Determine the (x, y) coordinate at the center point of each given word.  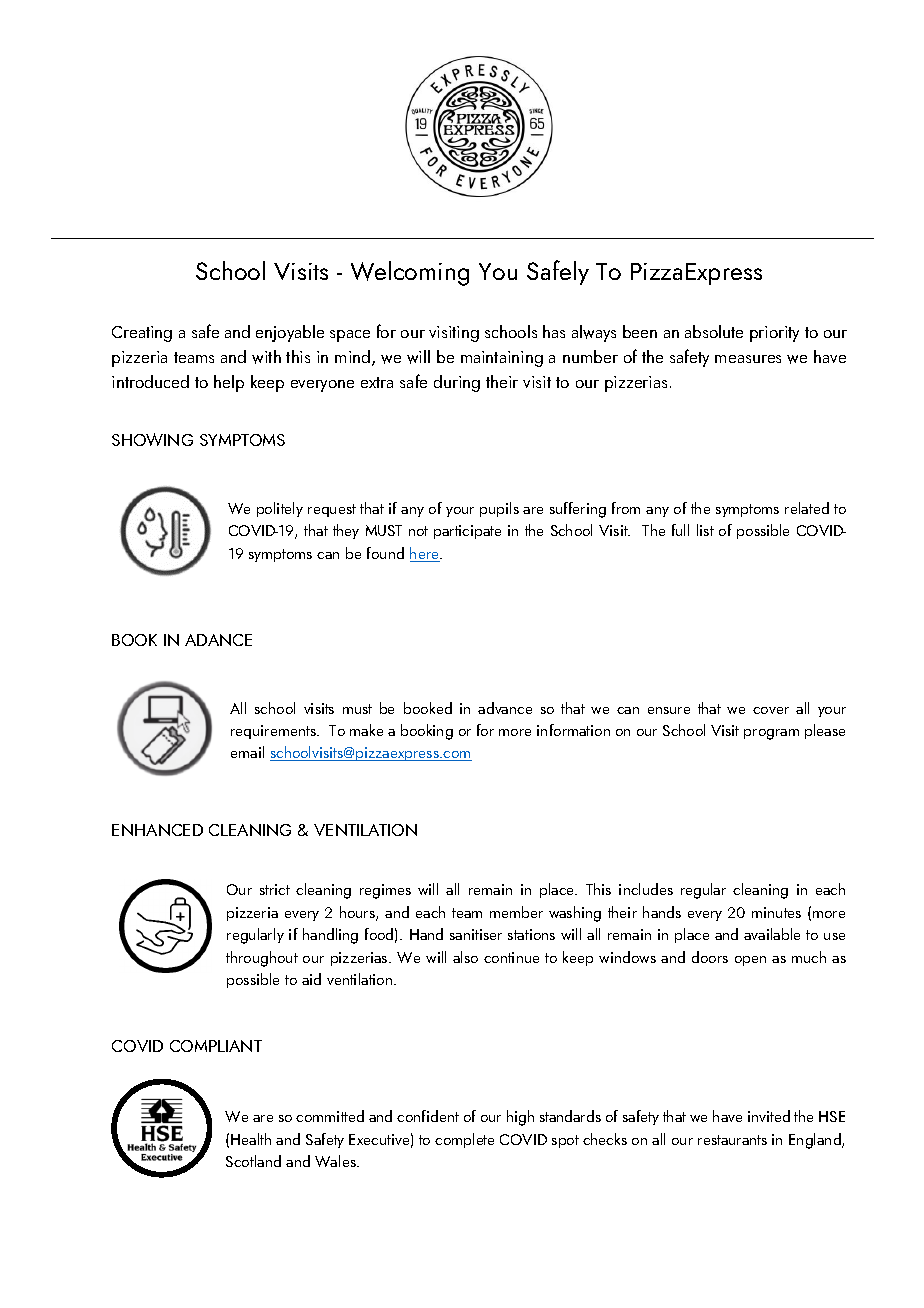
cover (771, 710)
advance (505, 708)
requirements (275, 732)
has (554, 331)
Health (251, 1139)
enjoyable (290, 333)
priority (774, 334)
